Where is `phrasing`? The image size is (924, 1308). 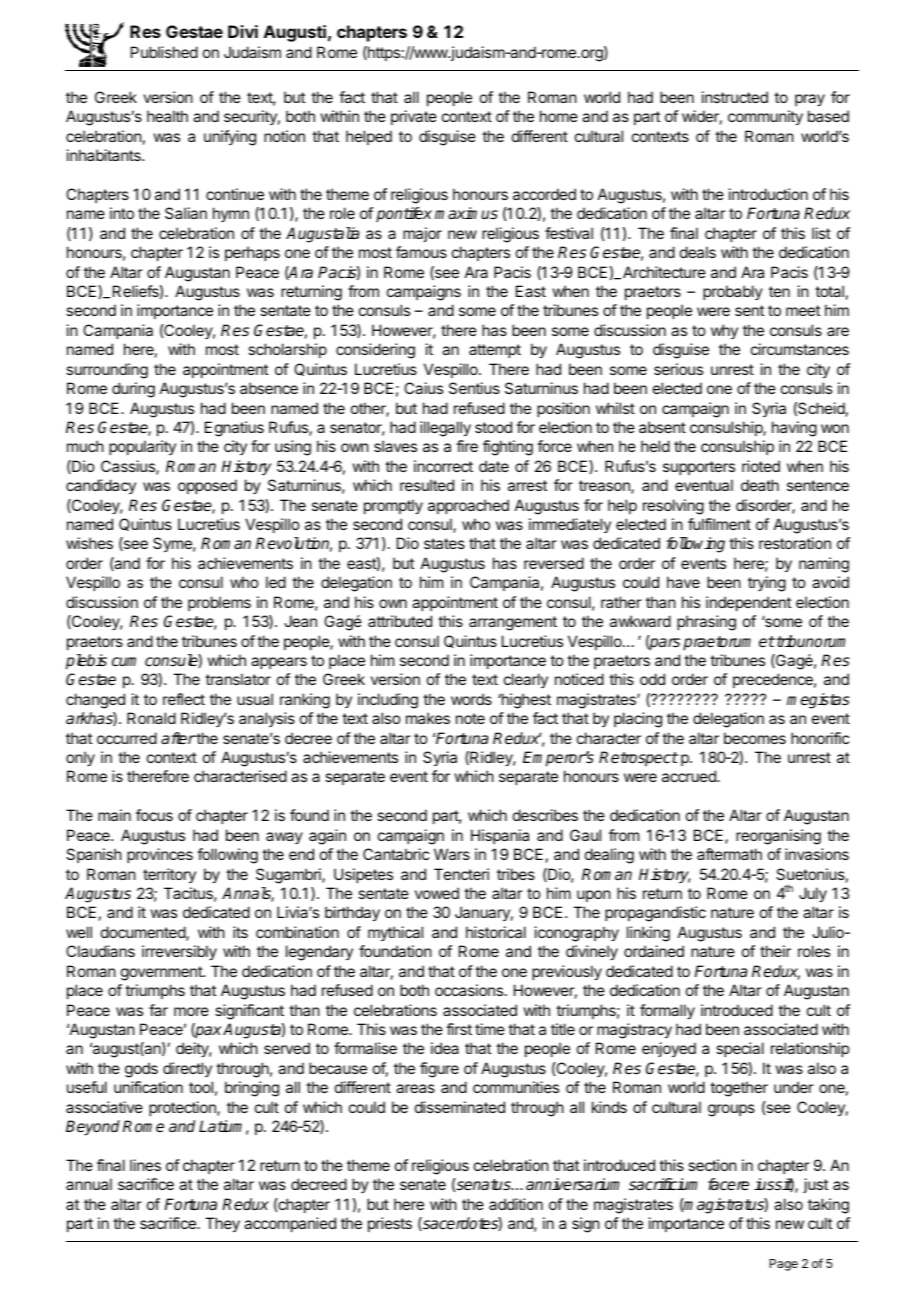 phrasing is located at coordinates (706, 623).
